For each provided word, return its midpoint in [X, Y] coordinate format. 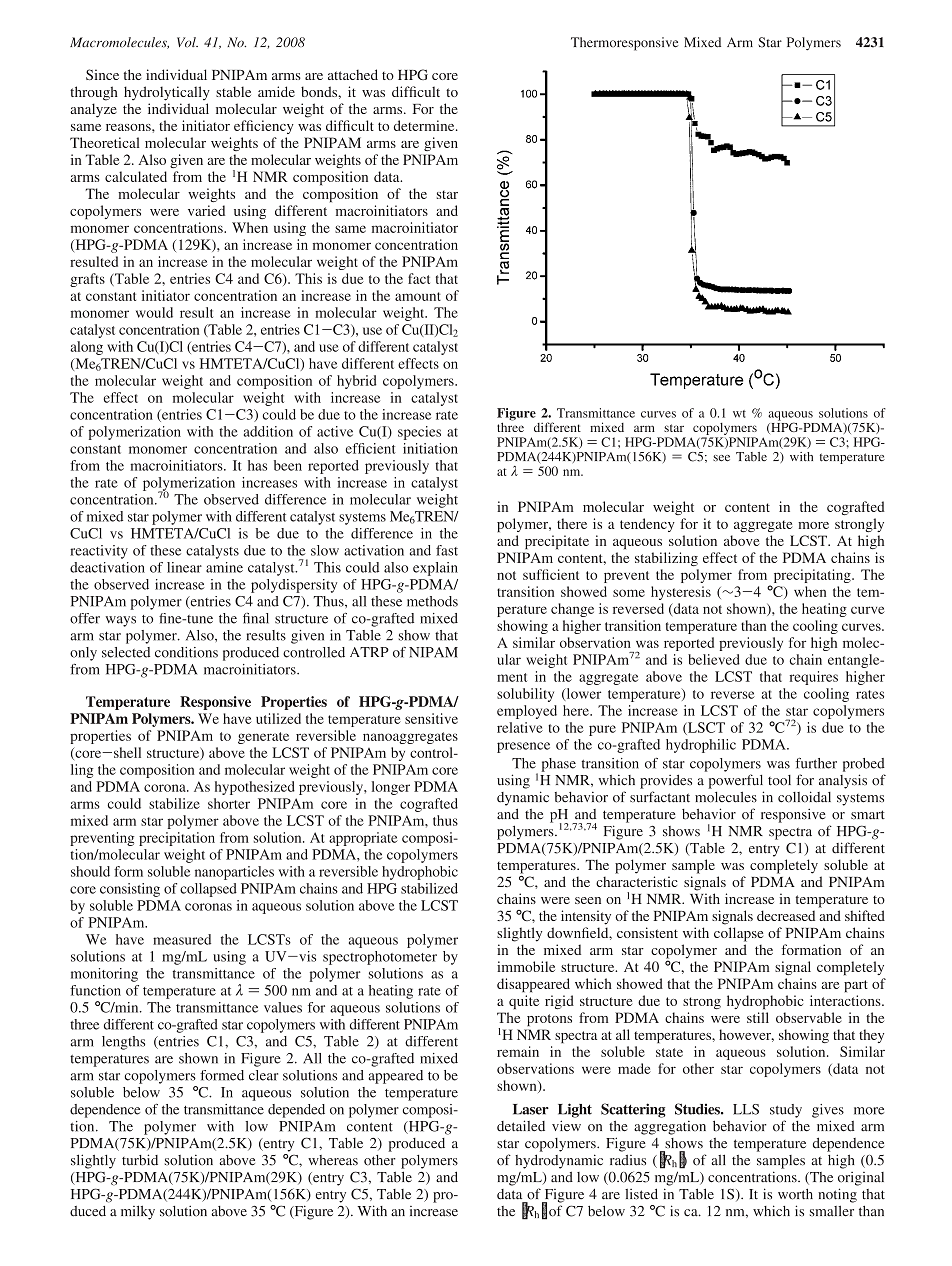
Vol [187, 42]
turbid [140, 1160]
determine [425, 125]
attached [353, 74]
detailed [521, 1126]
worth [795, 1194]
